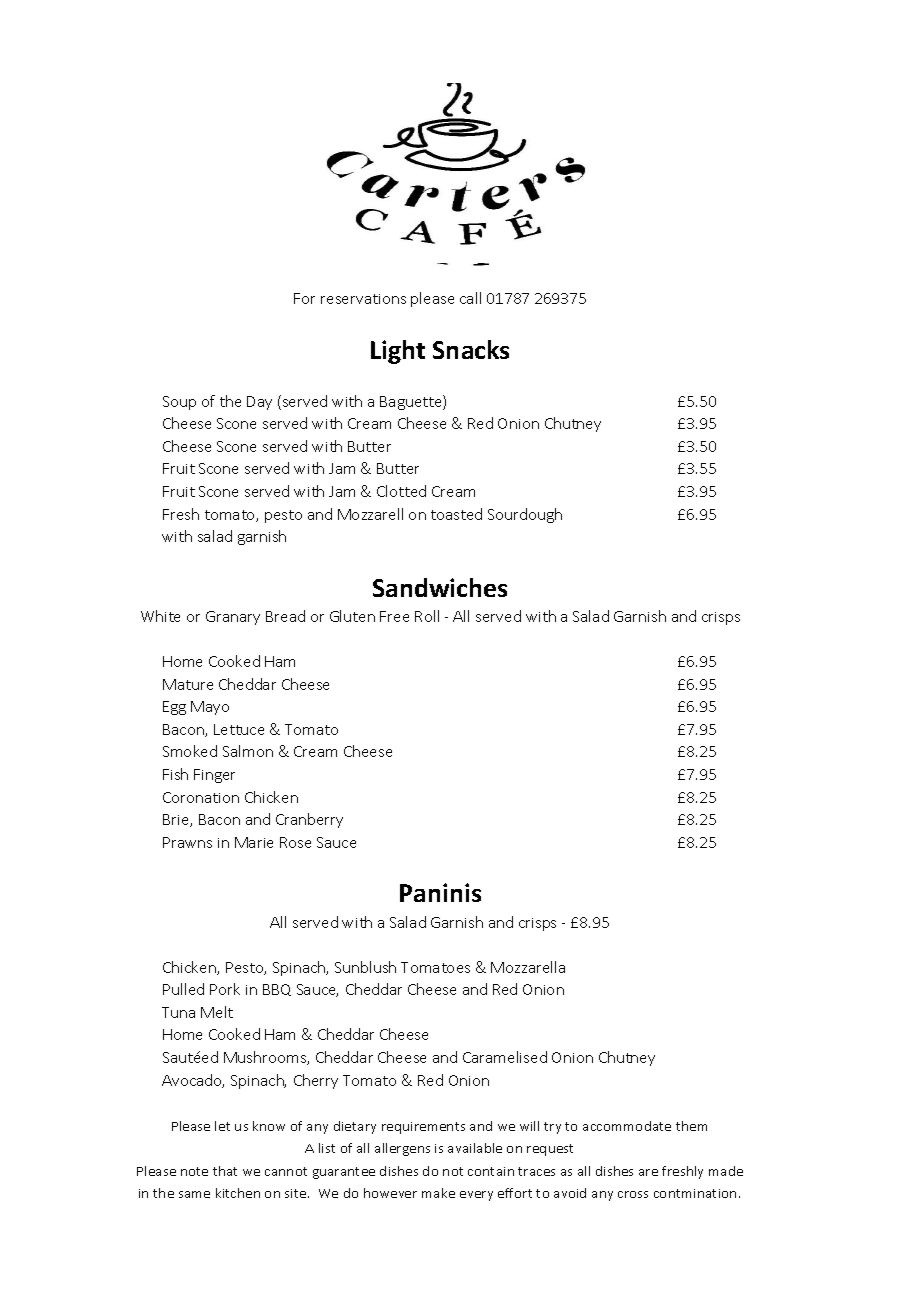 This image has width=924, height=1308. Describe the element at coordinates (309, 820) in the image. I see `Cranberry` at that location.
